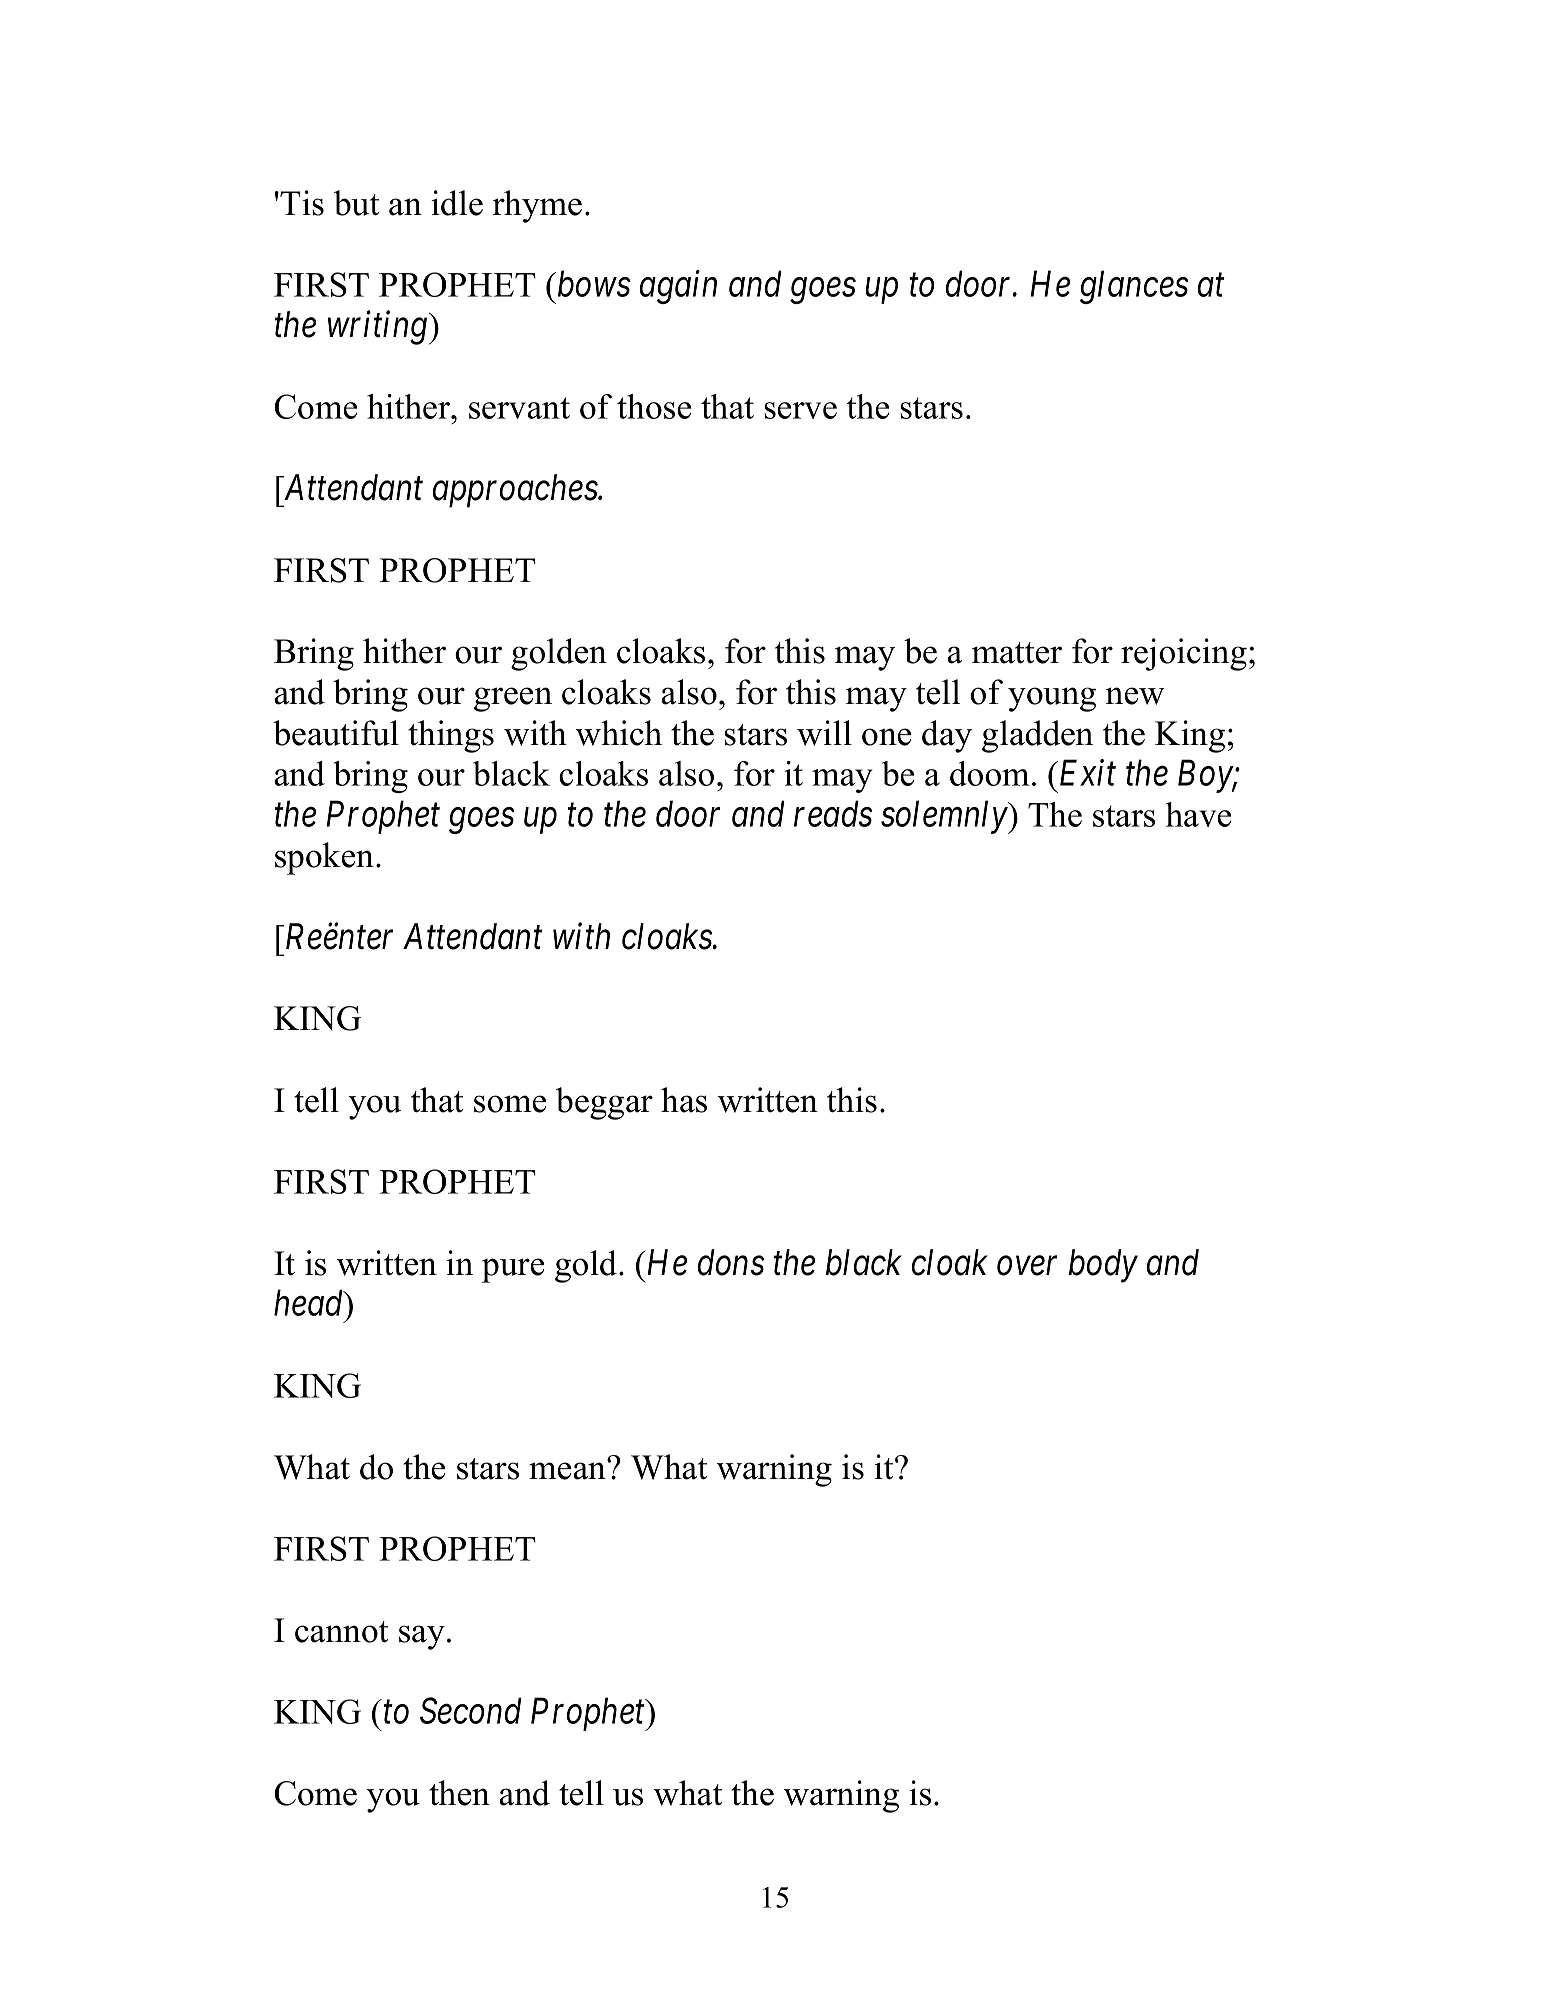 This screenshot has height=2006, width=1550. What do you see at coordinates (471, 1710) in the screenshot?
I see `Second` at bounding box center [471, 1710].
